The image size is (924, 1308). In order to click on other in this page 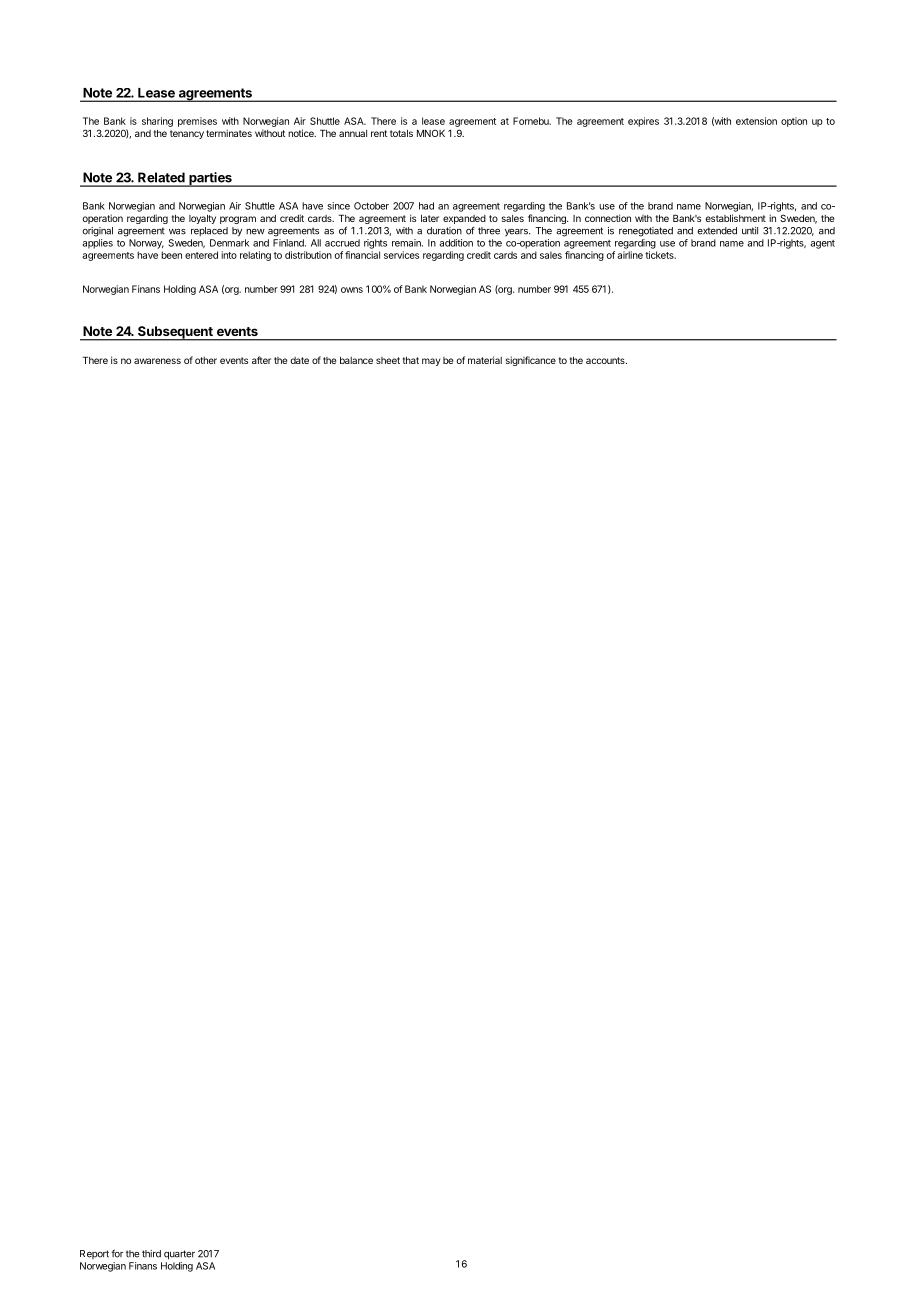, I will do `click(206, 360)`.
